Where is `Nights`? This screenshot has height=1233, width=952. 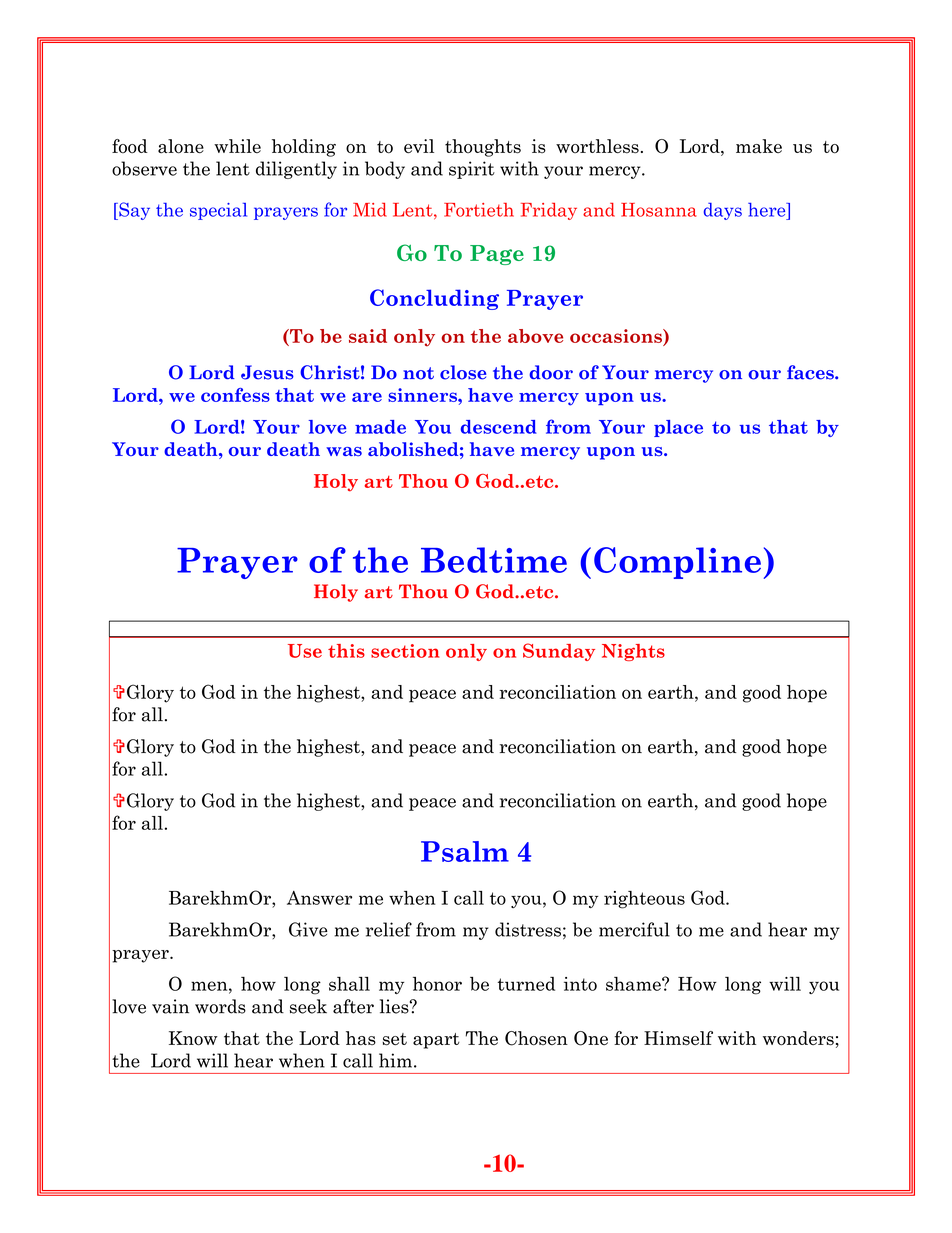
Nights is located at coordinates (633, 652).
